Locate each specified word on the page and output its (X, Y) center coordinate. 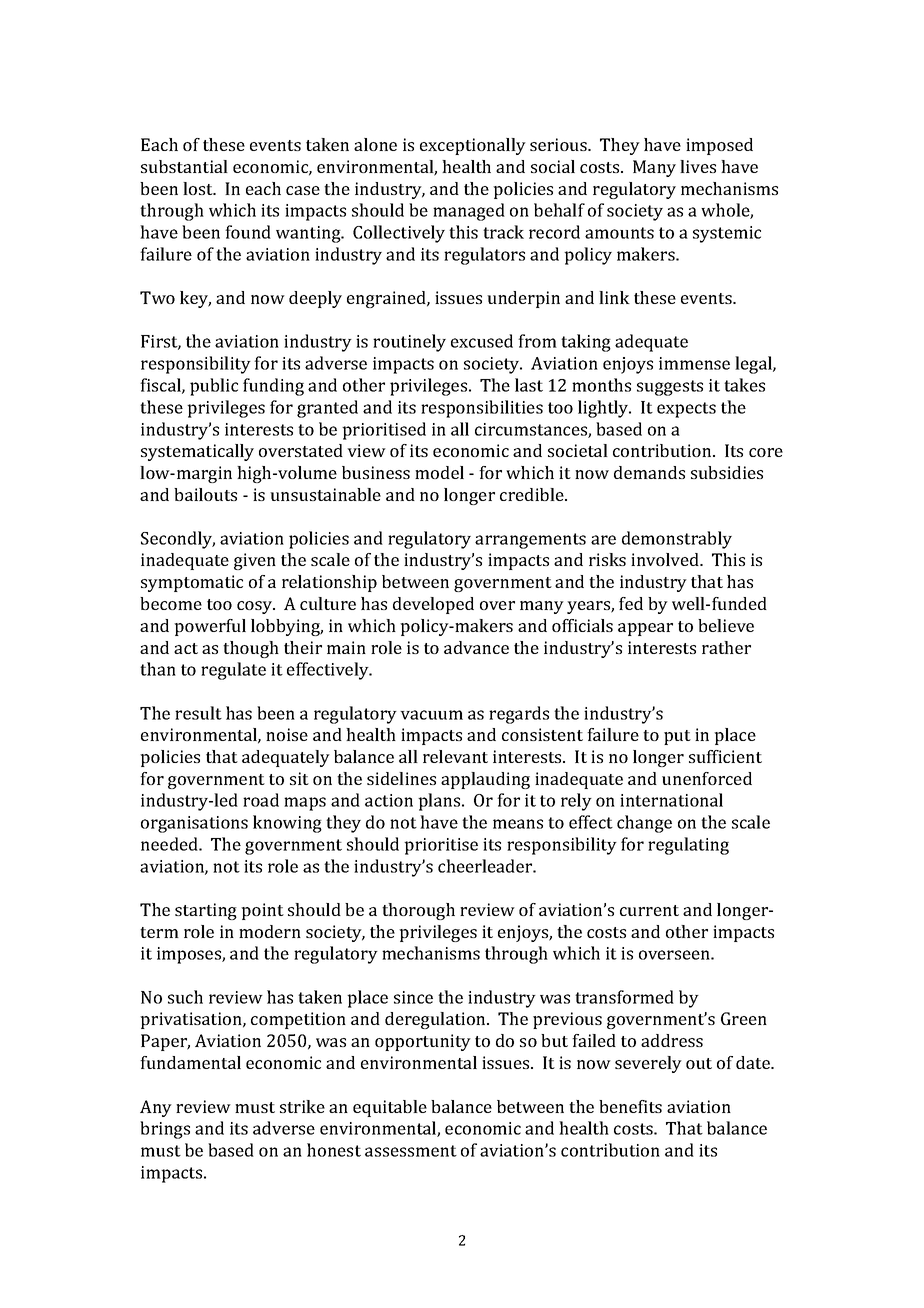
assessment (411, 1151)
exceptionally (473, 146)
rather (726, 647)
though (251, 649)
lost (199, 188)
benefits (630, 1106)
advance (476, 647)
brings (165, 1130)
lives (698, 166)
